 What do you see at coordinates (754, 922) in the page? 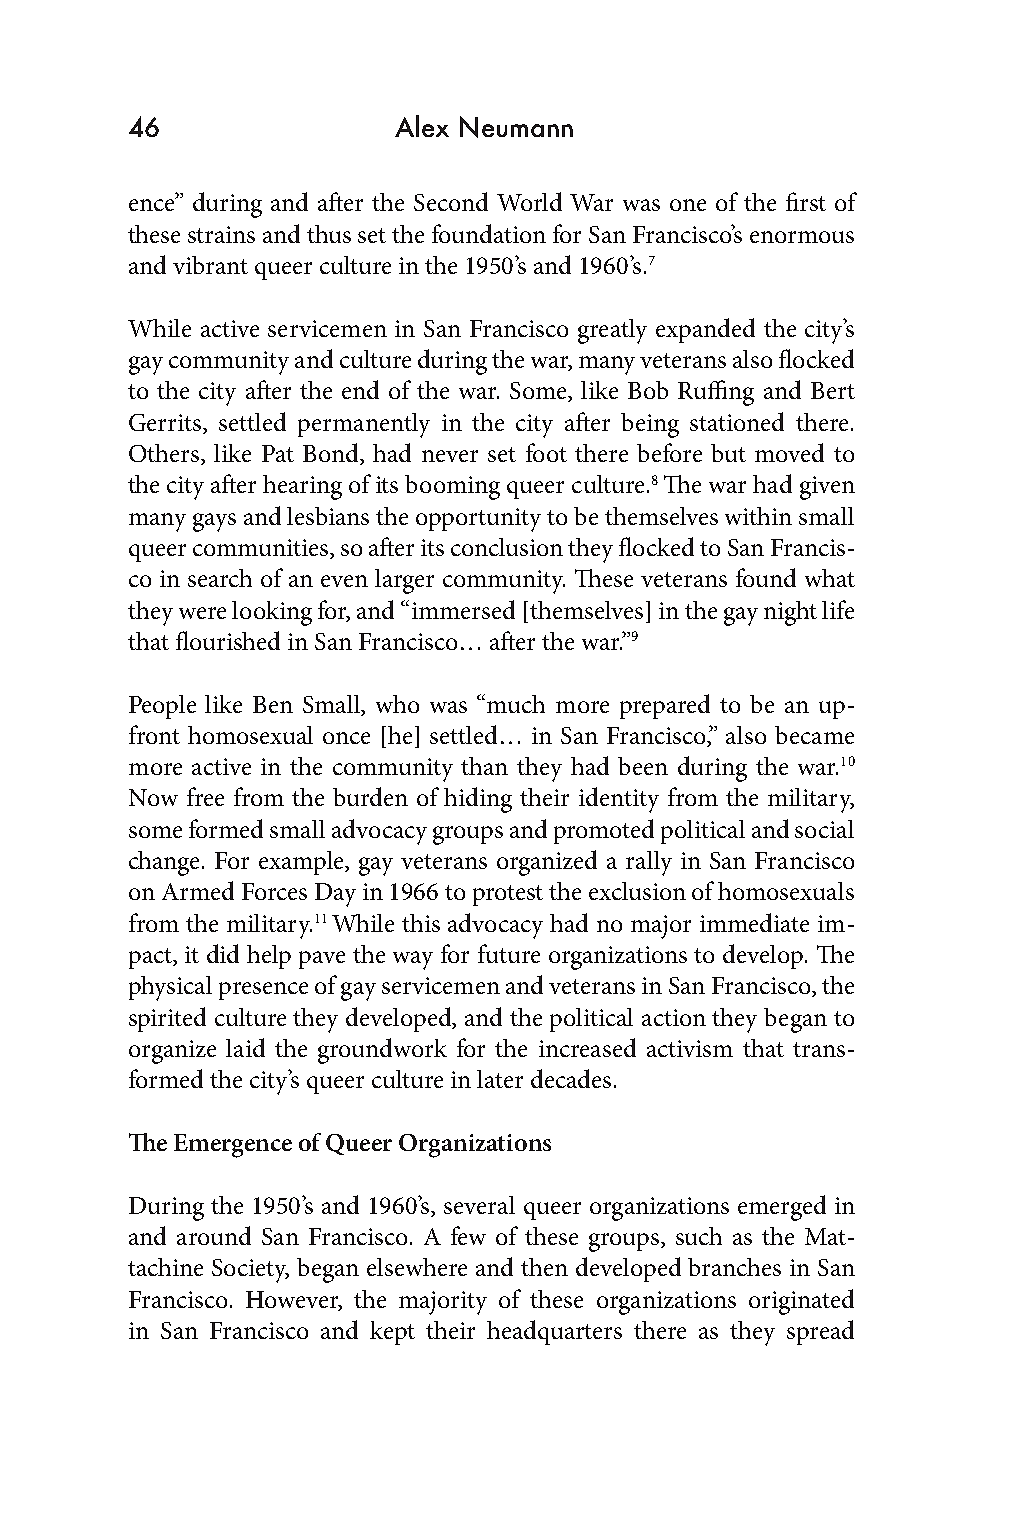
I see `immediate` at bounding box center [754, 922].
